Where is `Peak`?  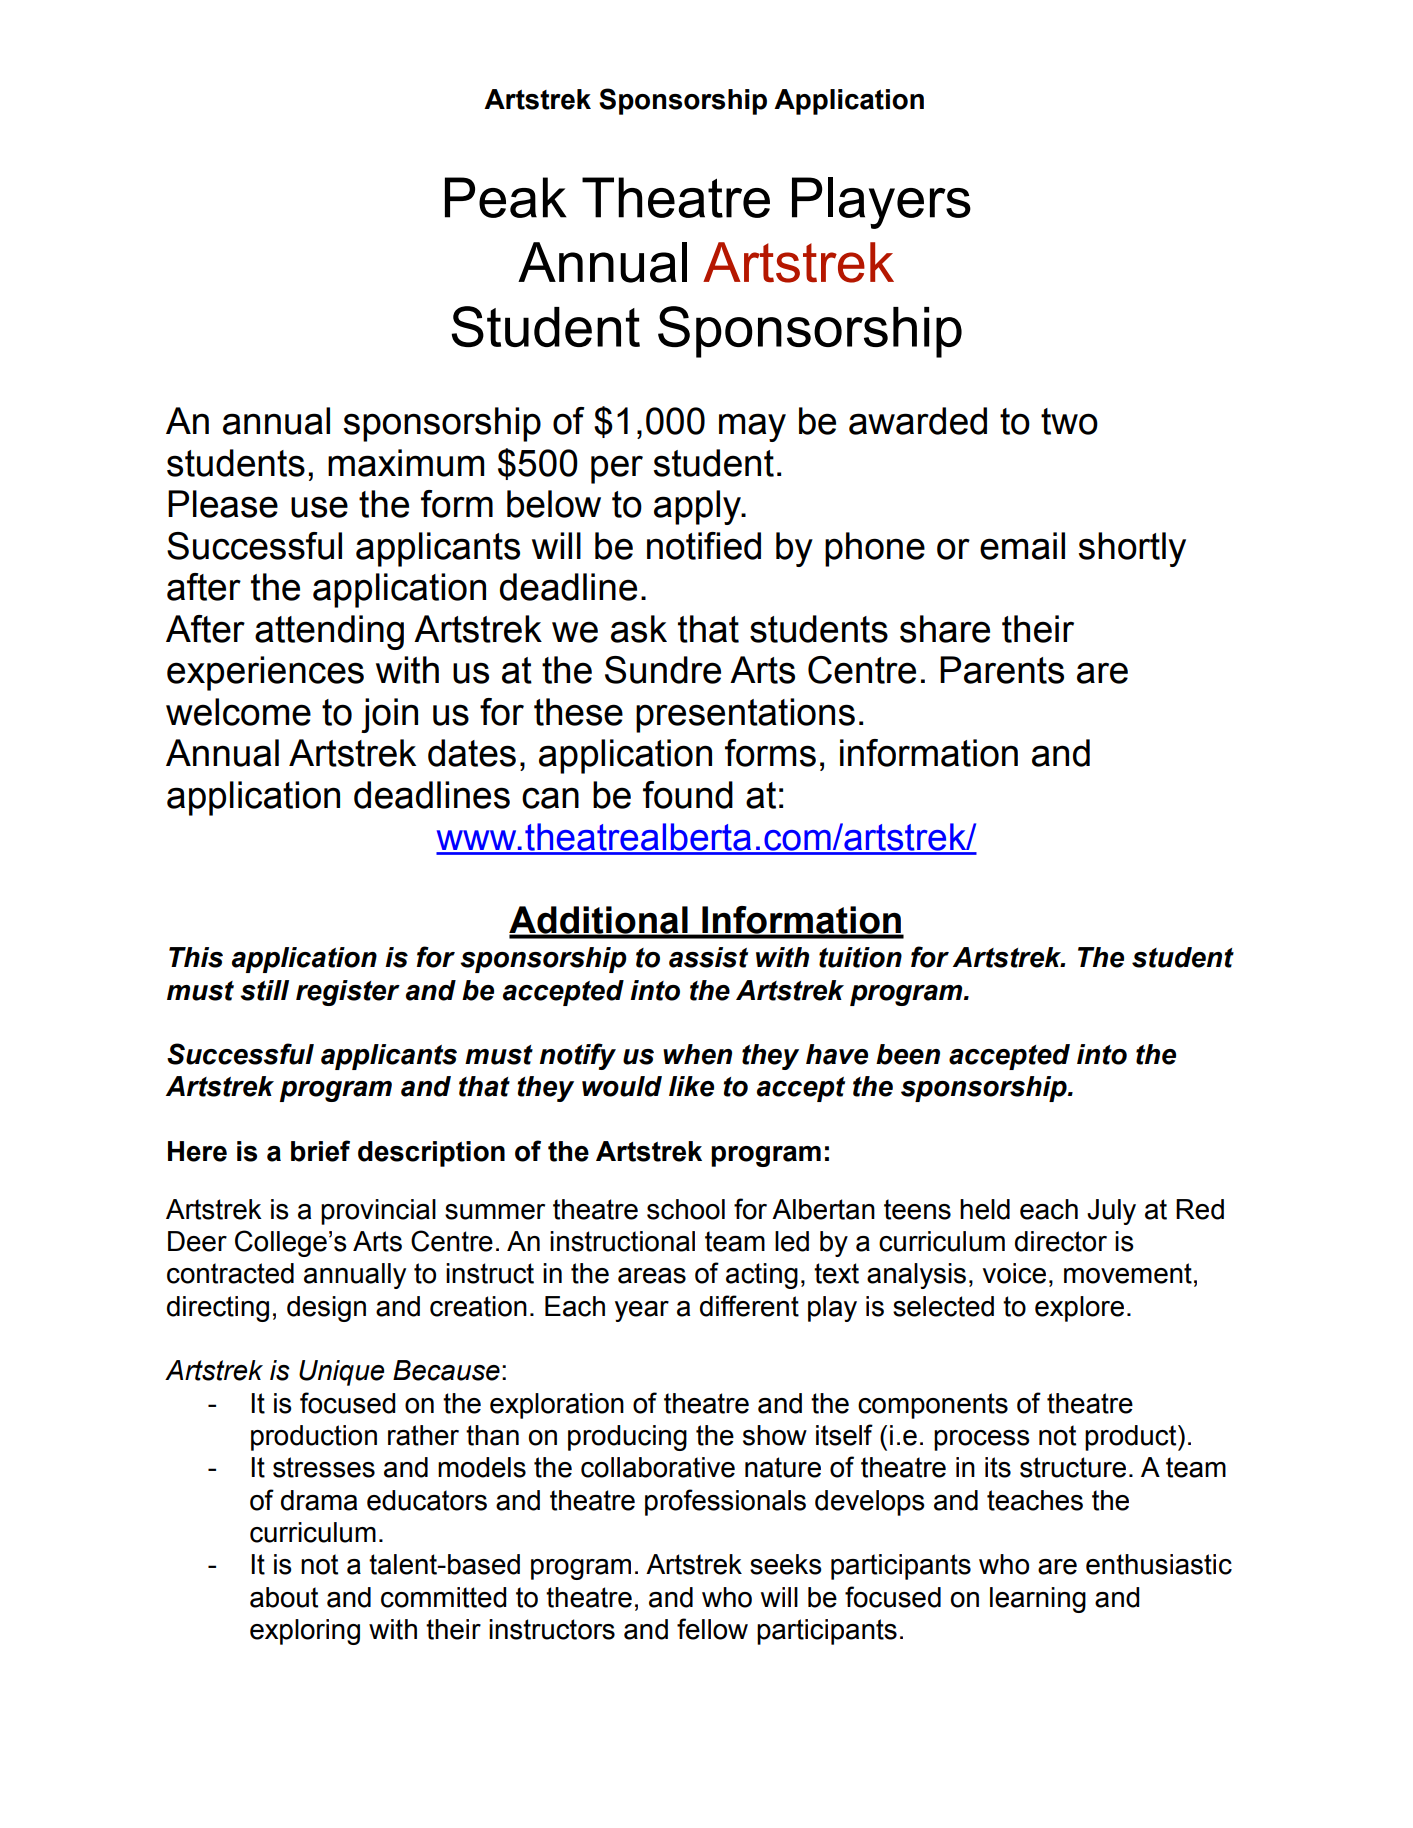 Peak is located at coordinates (506, 197).
